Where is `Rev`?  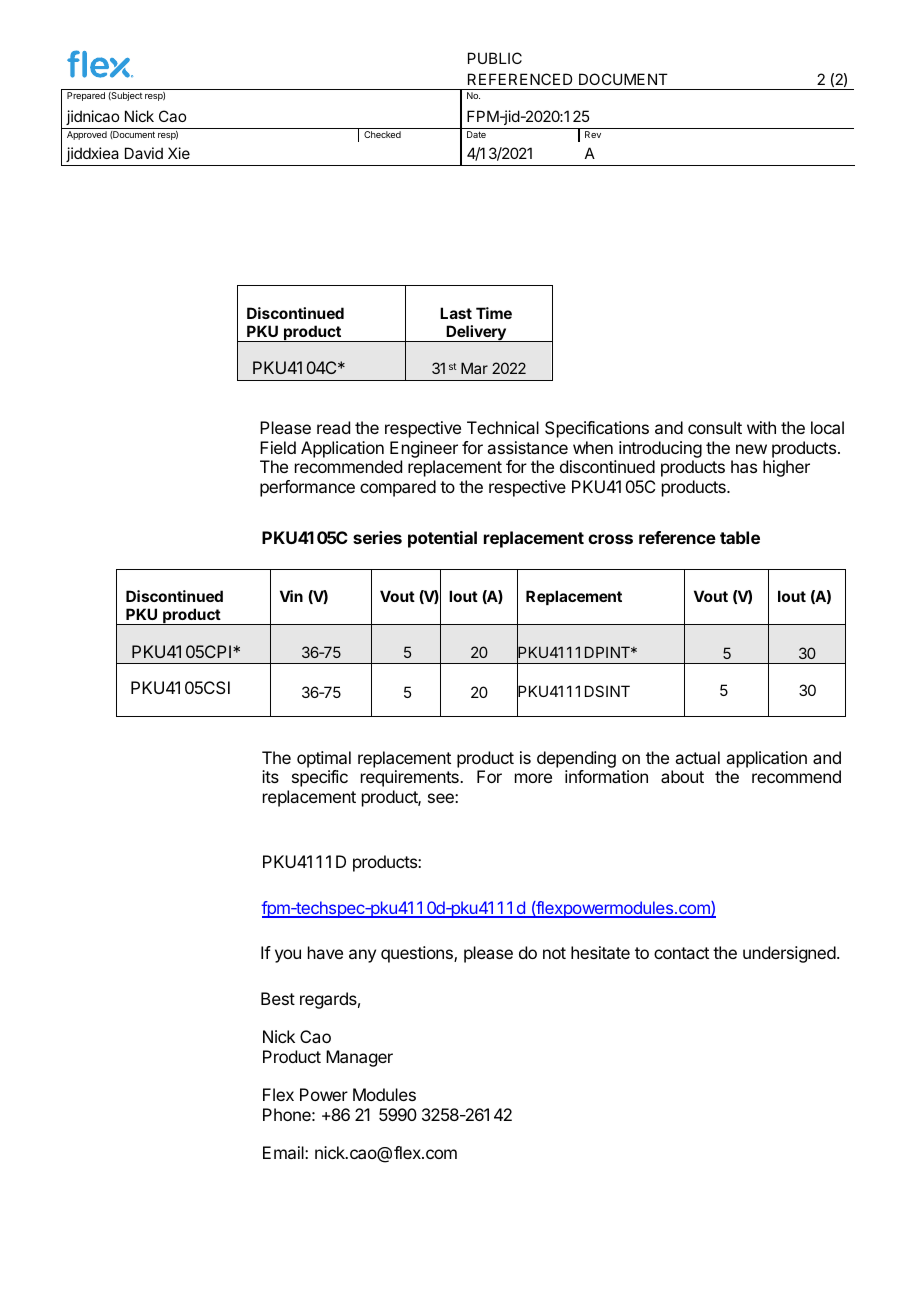
Rev is located at coordinates (593, 134).
